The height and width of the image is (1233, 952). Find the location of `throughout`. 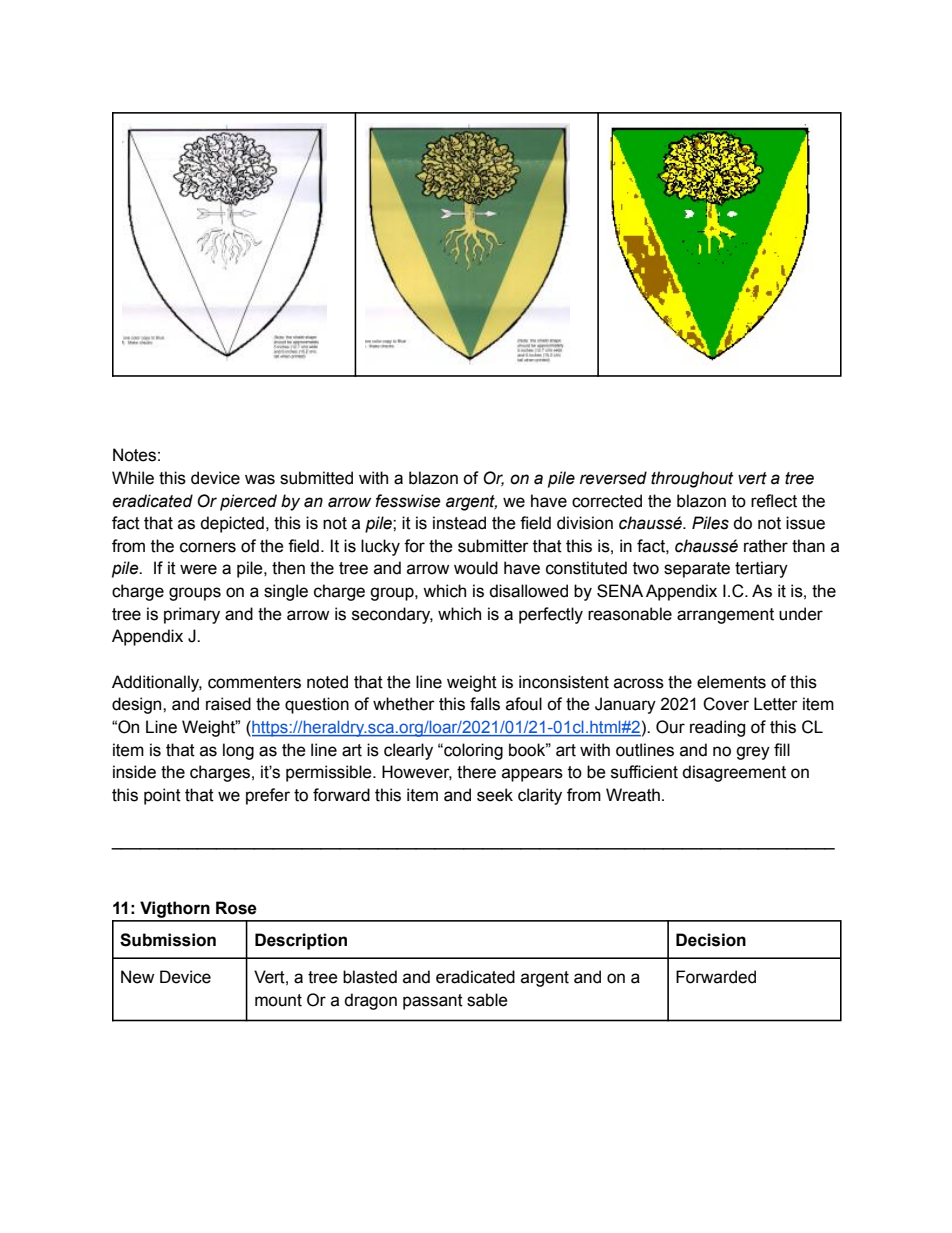

throughout is located at coordinates (692, 479).
